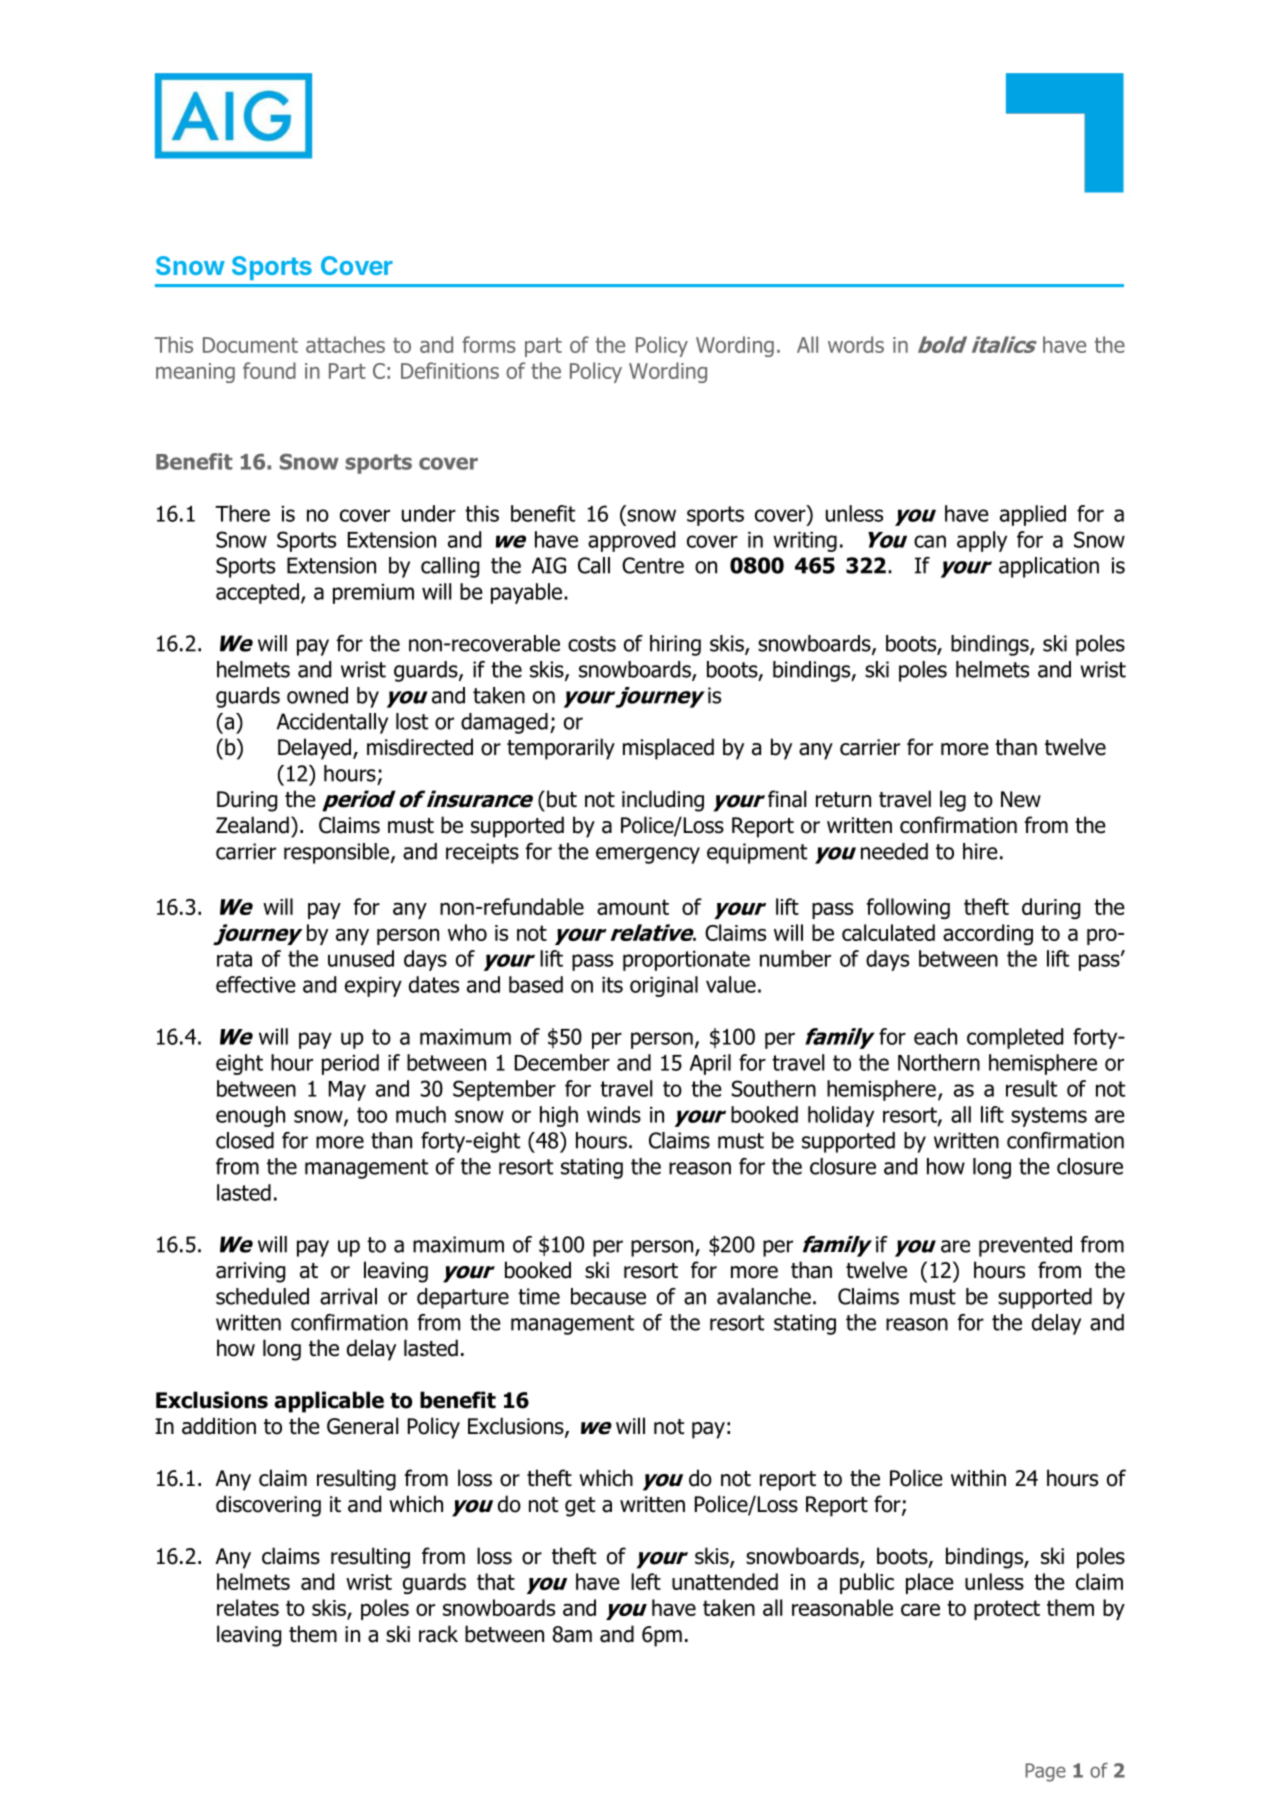 This image has width=1280, height=1811. I want to click on left, so click(646, 1581).
